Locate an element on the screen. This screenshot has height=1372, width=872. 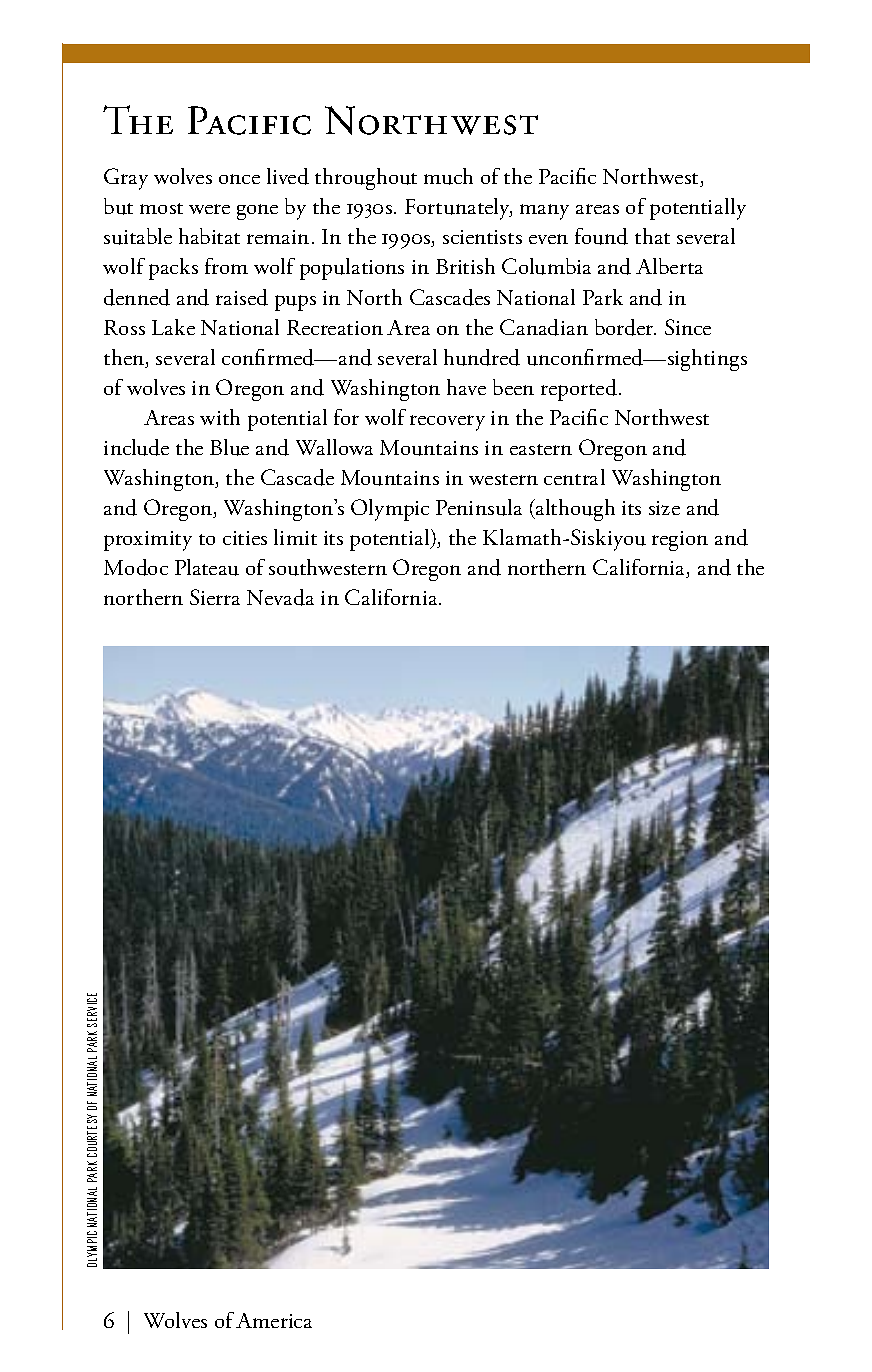
Blue is located at coordinates (229, 447).
